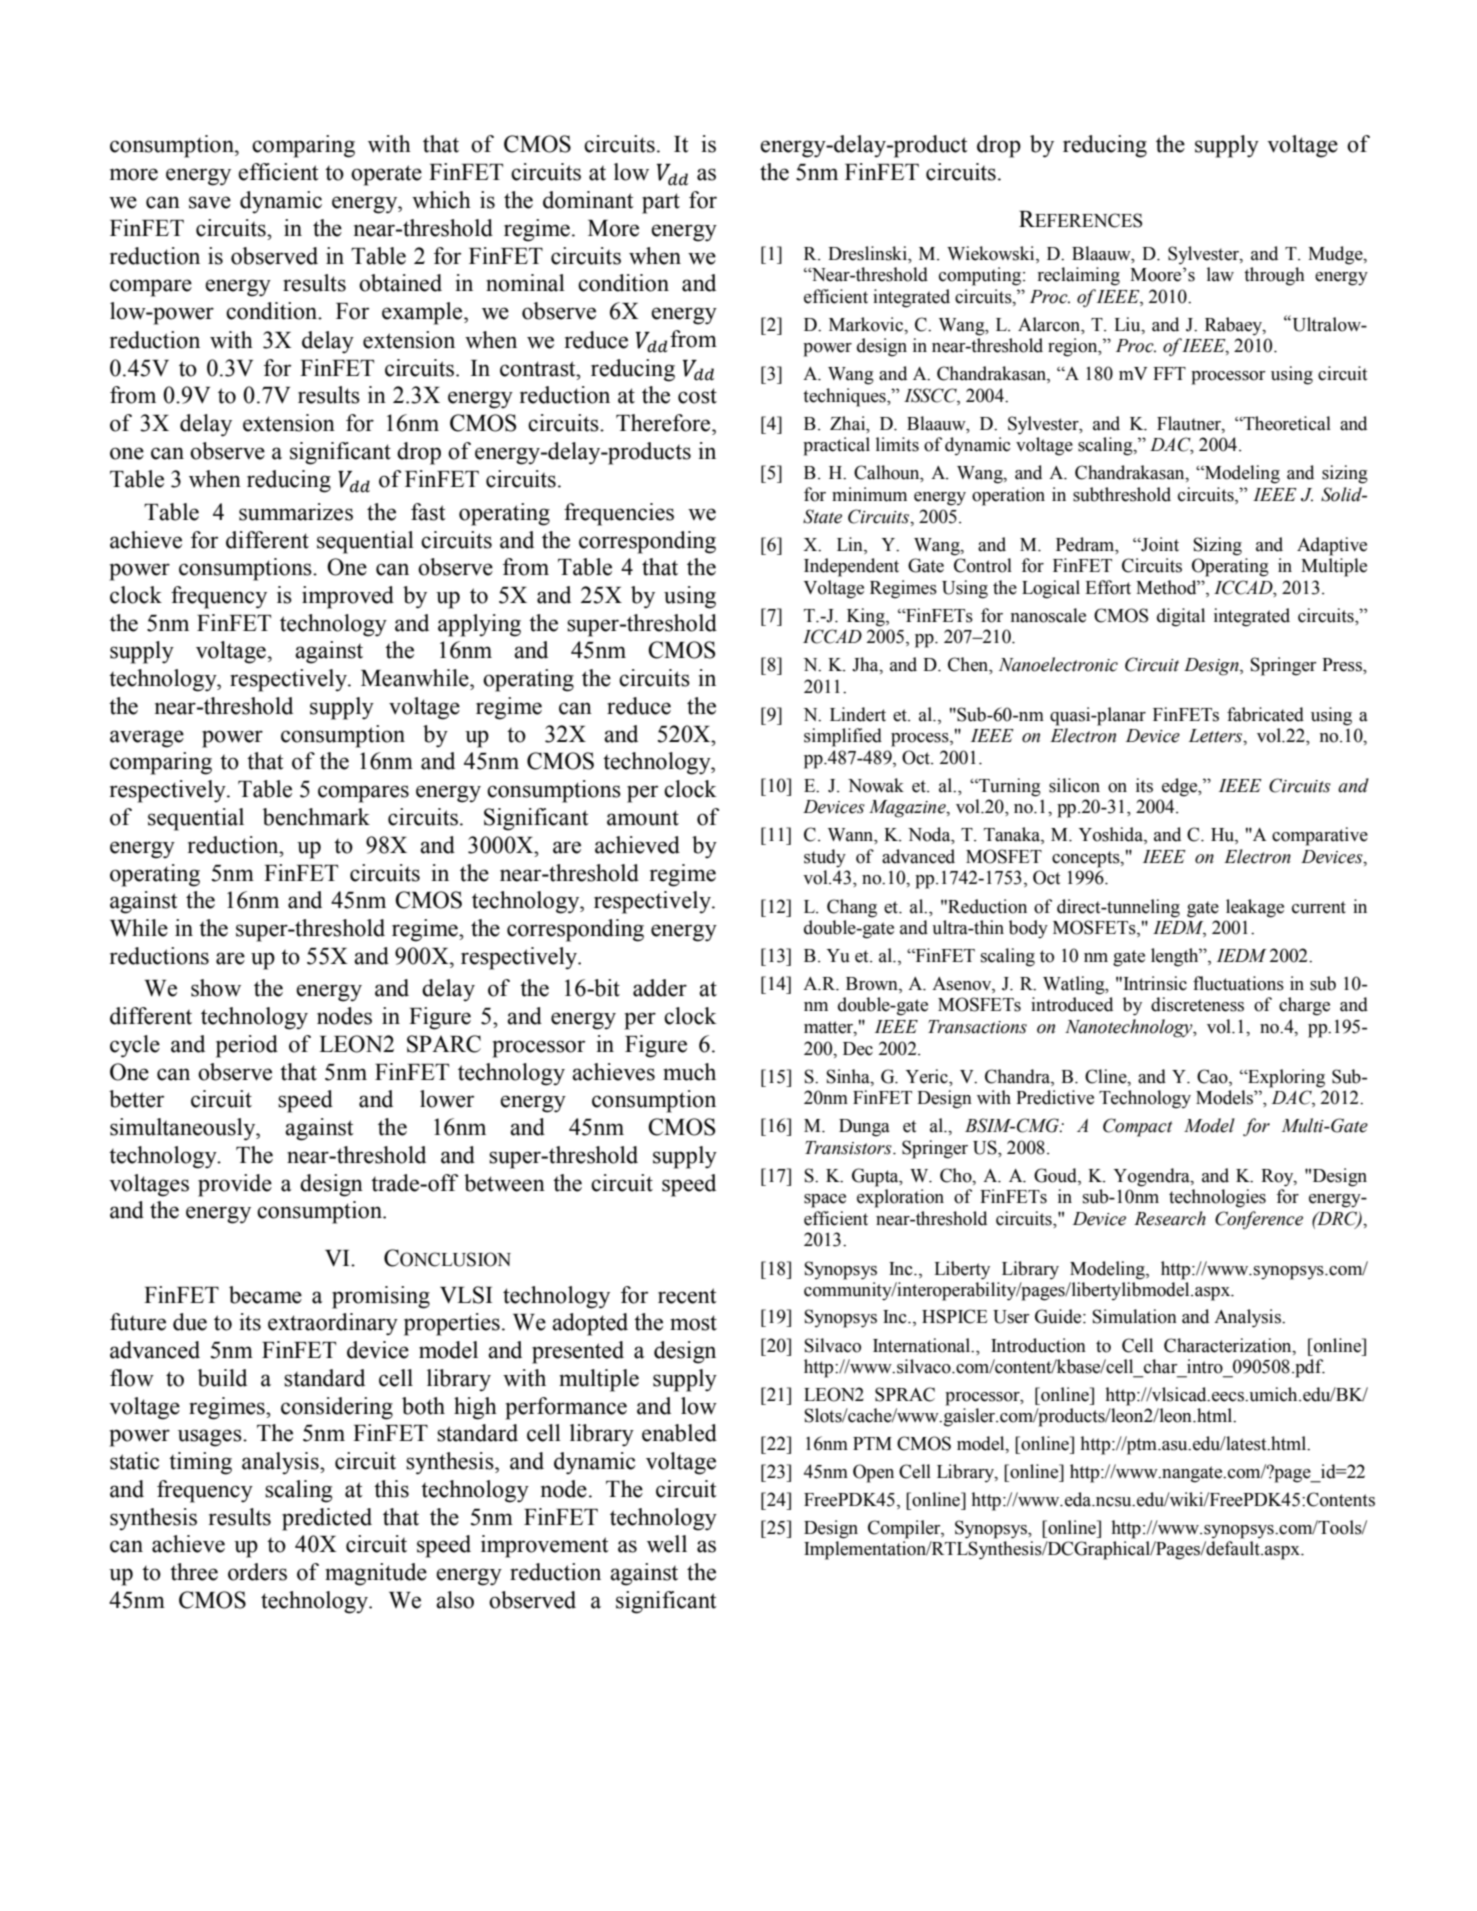 The height and width of the screenshot is (1911, 1477). What do you see at coordinates (257, 1572) in the screenshot?
I see `orders` at bounding box center [257, 1572].
